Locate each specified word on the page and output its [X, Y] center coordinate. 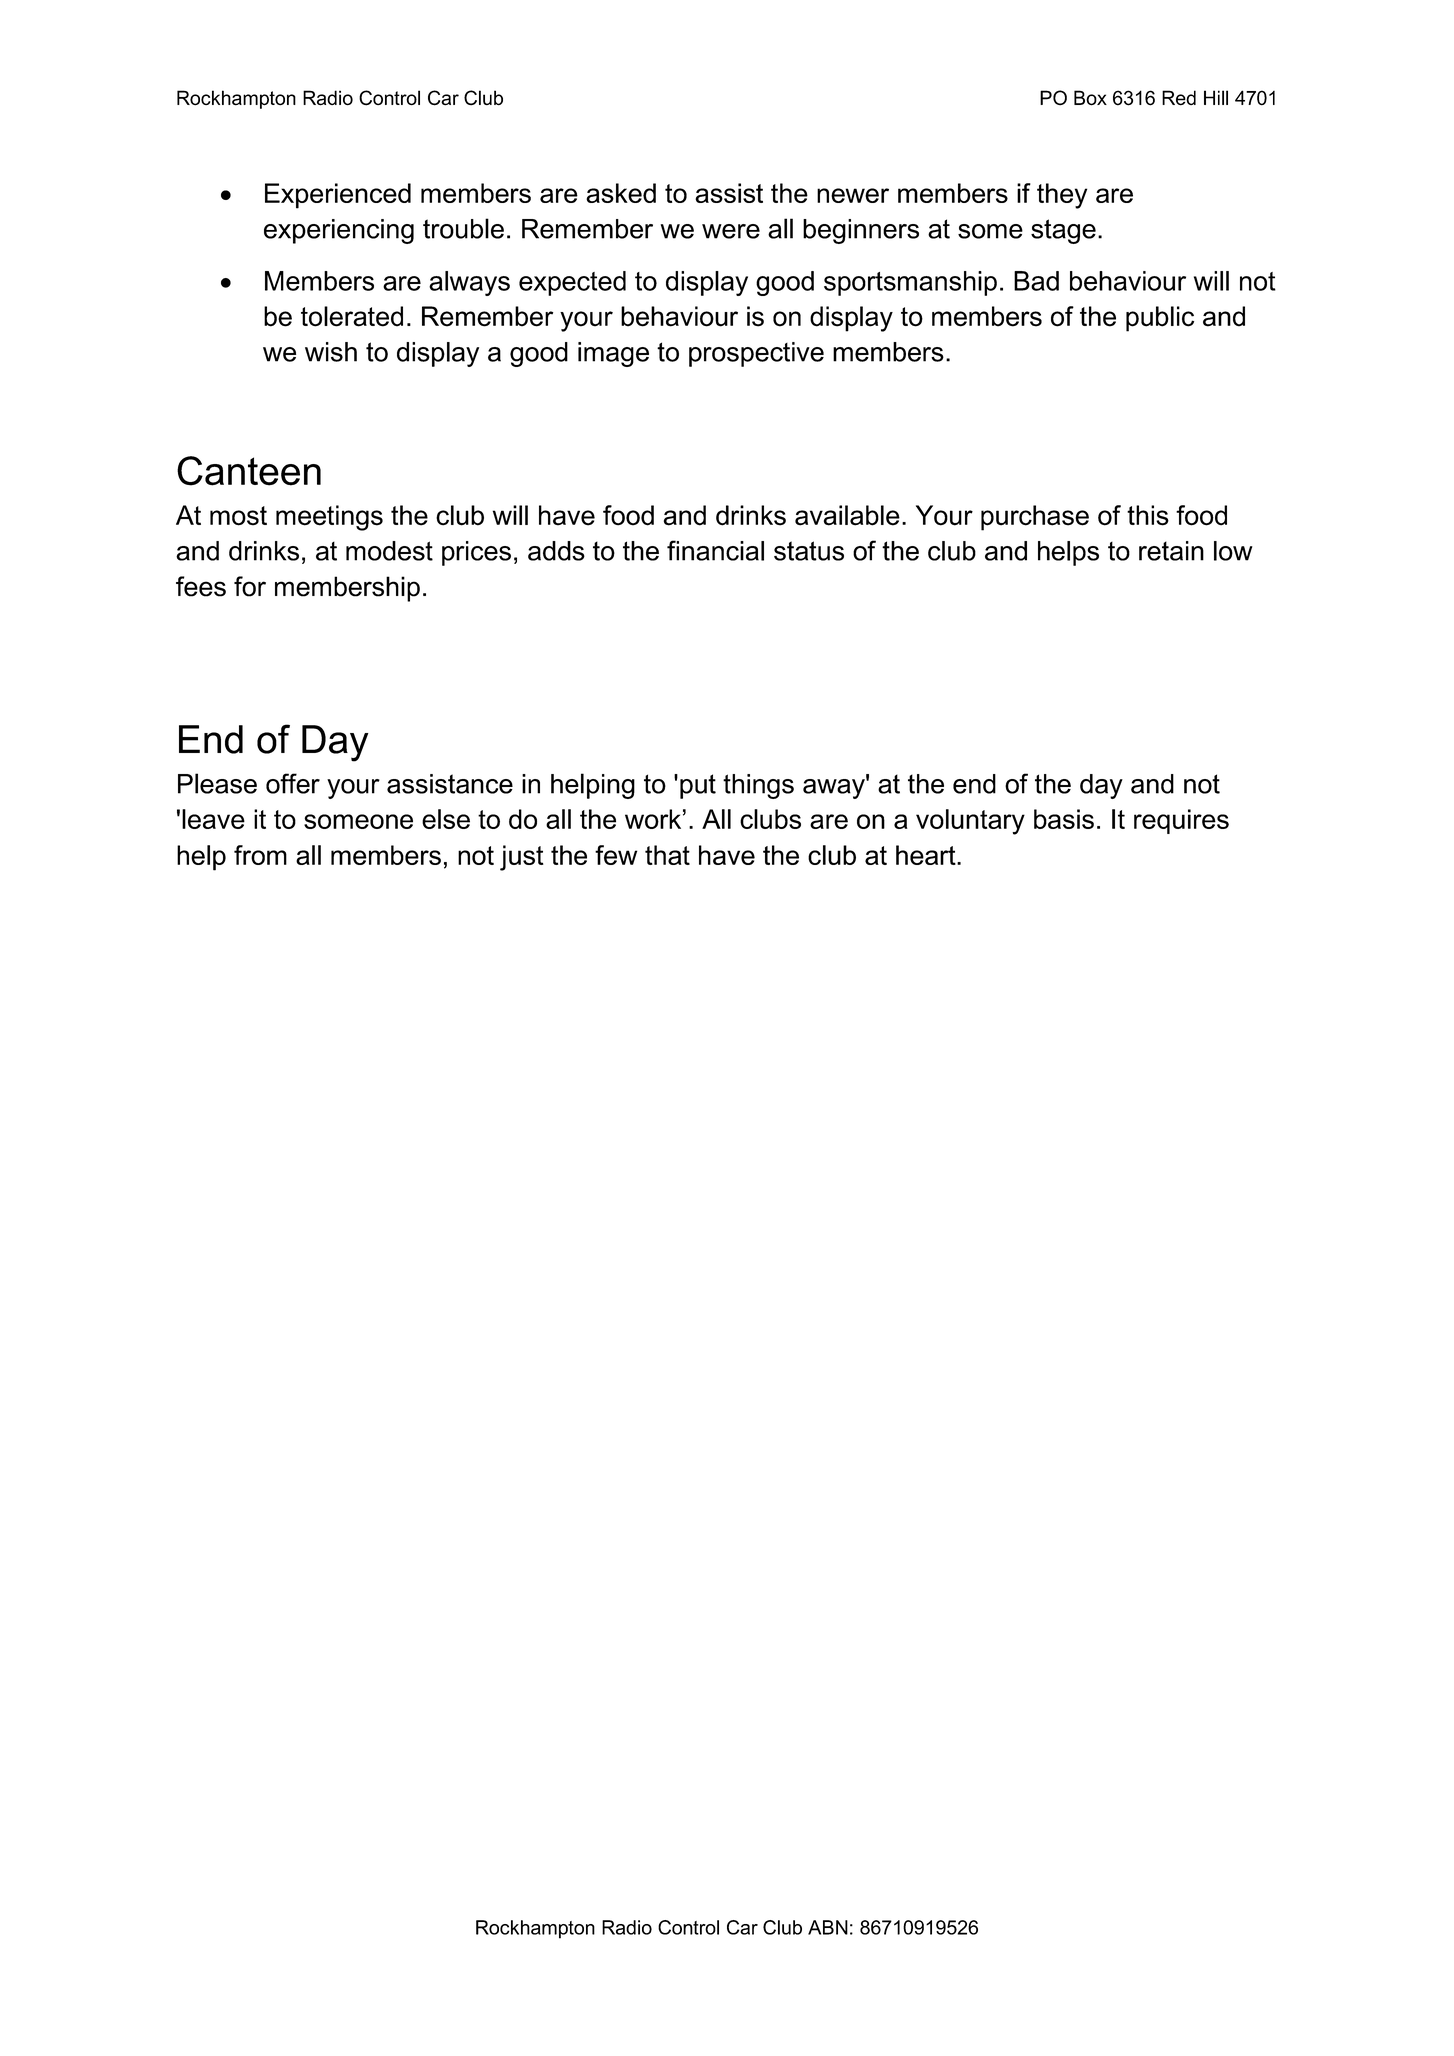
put [698, 786]
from [260, 855]
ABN [828, 1927]
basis [1064, 819]
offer [293, 783]
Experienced [338, 196]
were [731, 231]
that [667, 855]
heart [927, 855]
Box [1090, 98]
